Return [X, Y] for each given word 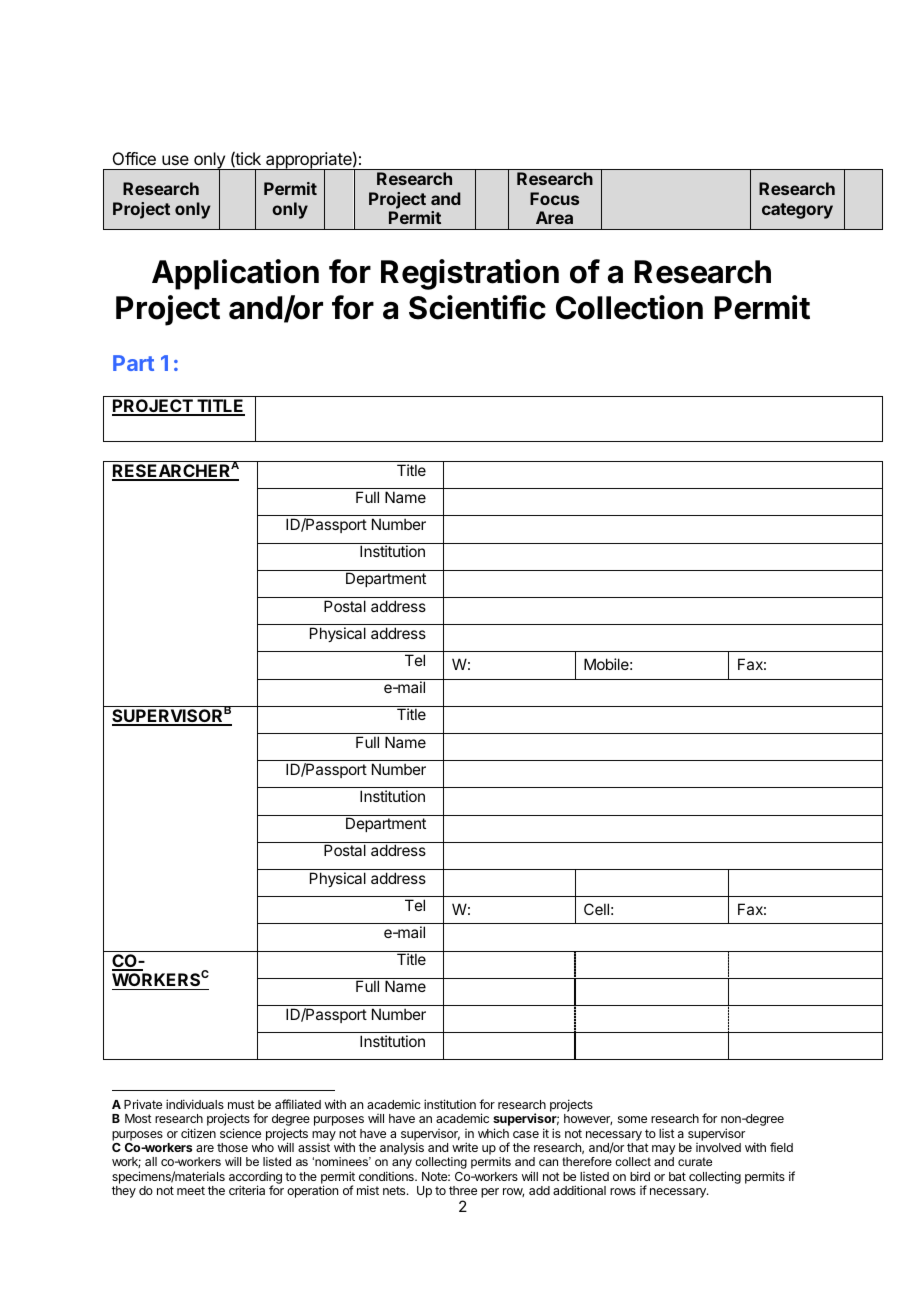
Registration [470, 274]
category [797, 211]
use [175, 160]
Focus [554, 198]
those [232, 1147]
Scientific [477, 307]
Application [235, 274]
